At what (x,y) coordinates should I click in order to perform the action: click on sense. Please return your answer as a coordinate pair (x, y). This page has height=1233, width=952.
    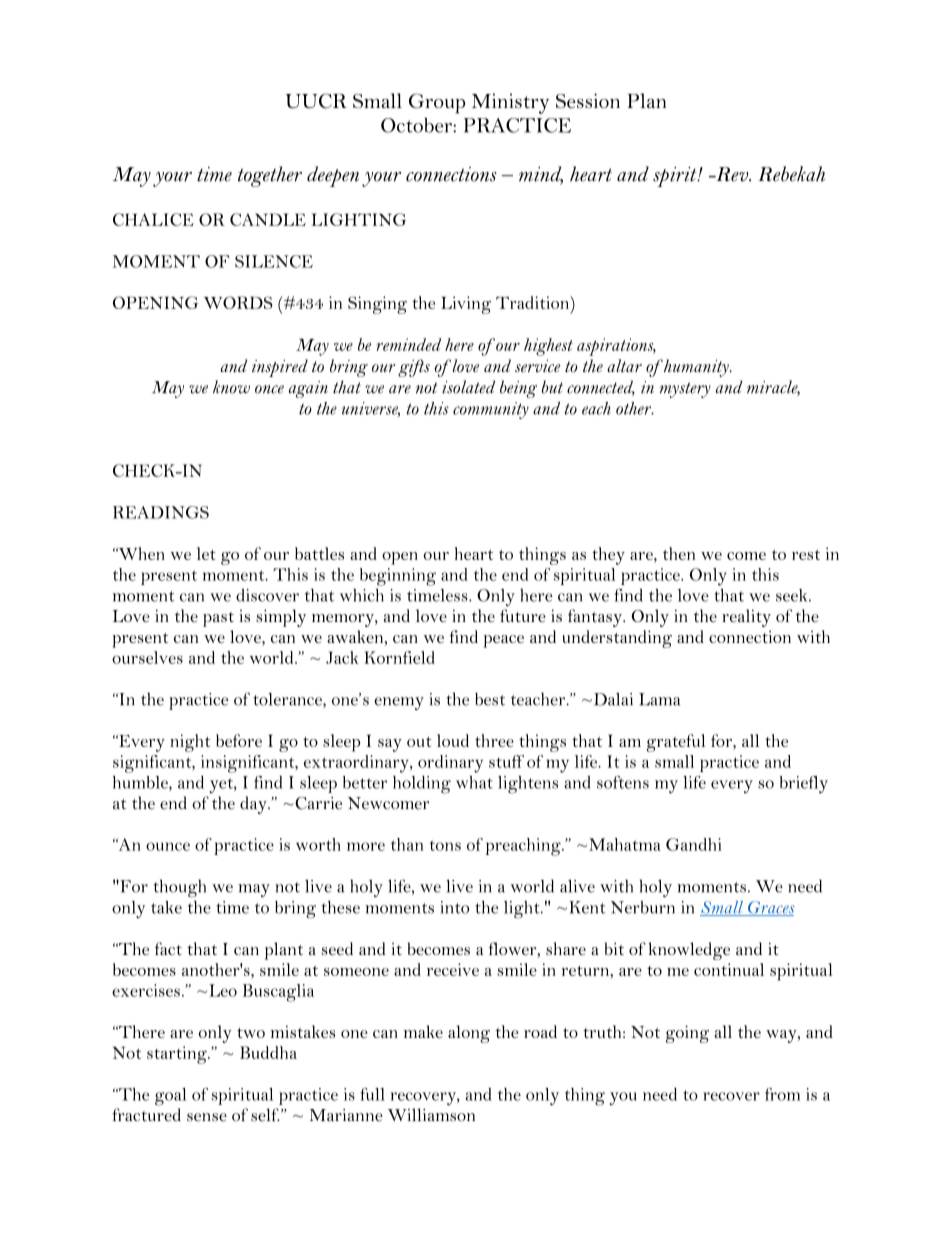
    Looking at the image, I should click on (207, 1117).
